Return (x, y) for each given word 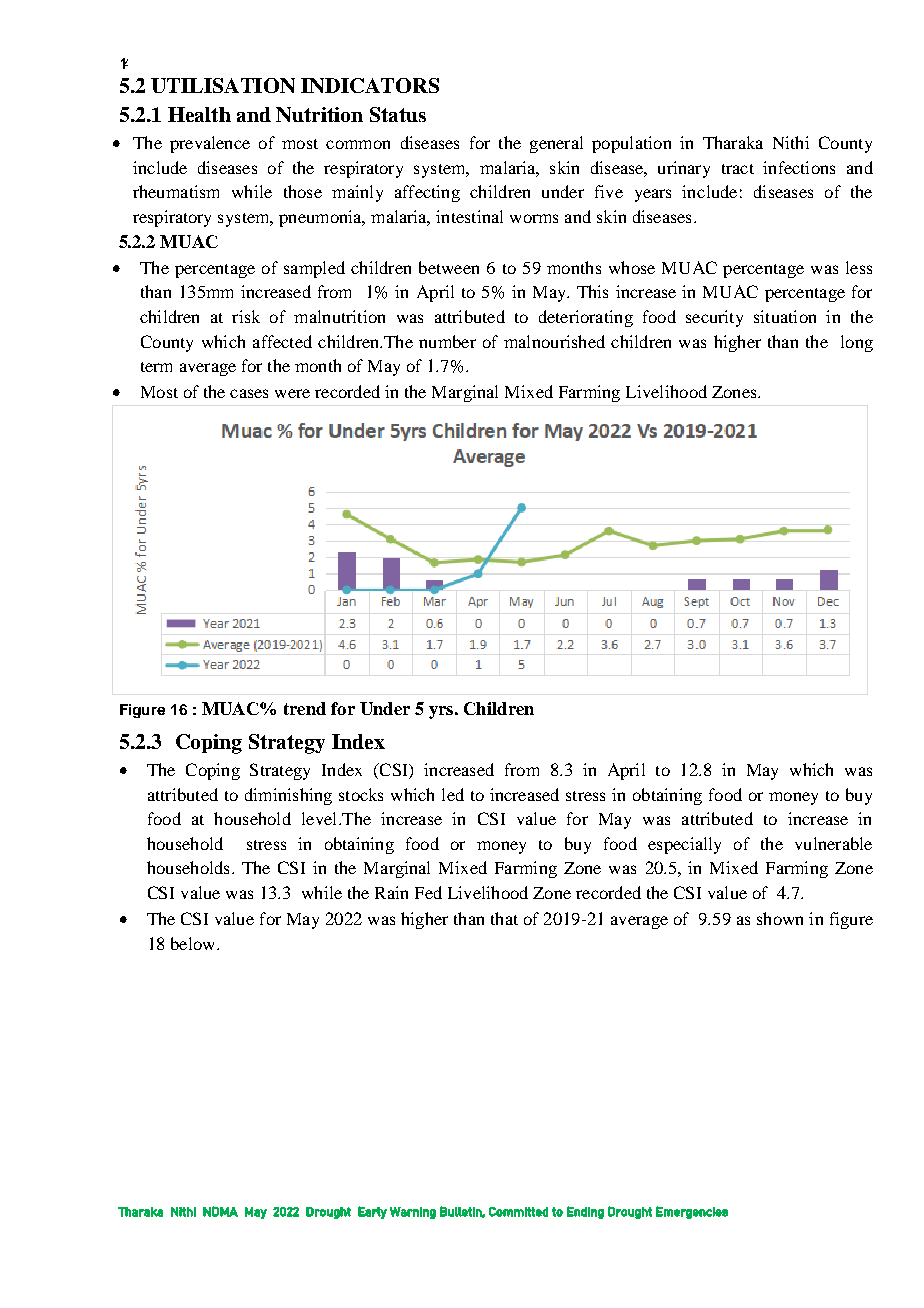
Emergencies (692, 1212)
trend (305, 708)
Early (372, 1212)
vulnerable (833, 843)
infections (799, 167)
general (556, 144)
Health (199, 114)
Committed (518, 1212)
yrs (441, 712)
